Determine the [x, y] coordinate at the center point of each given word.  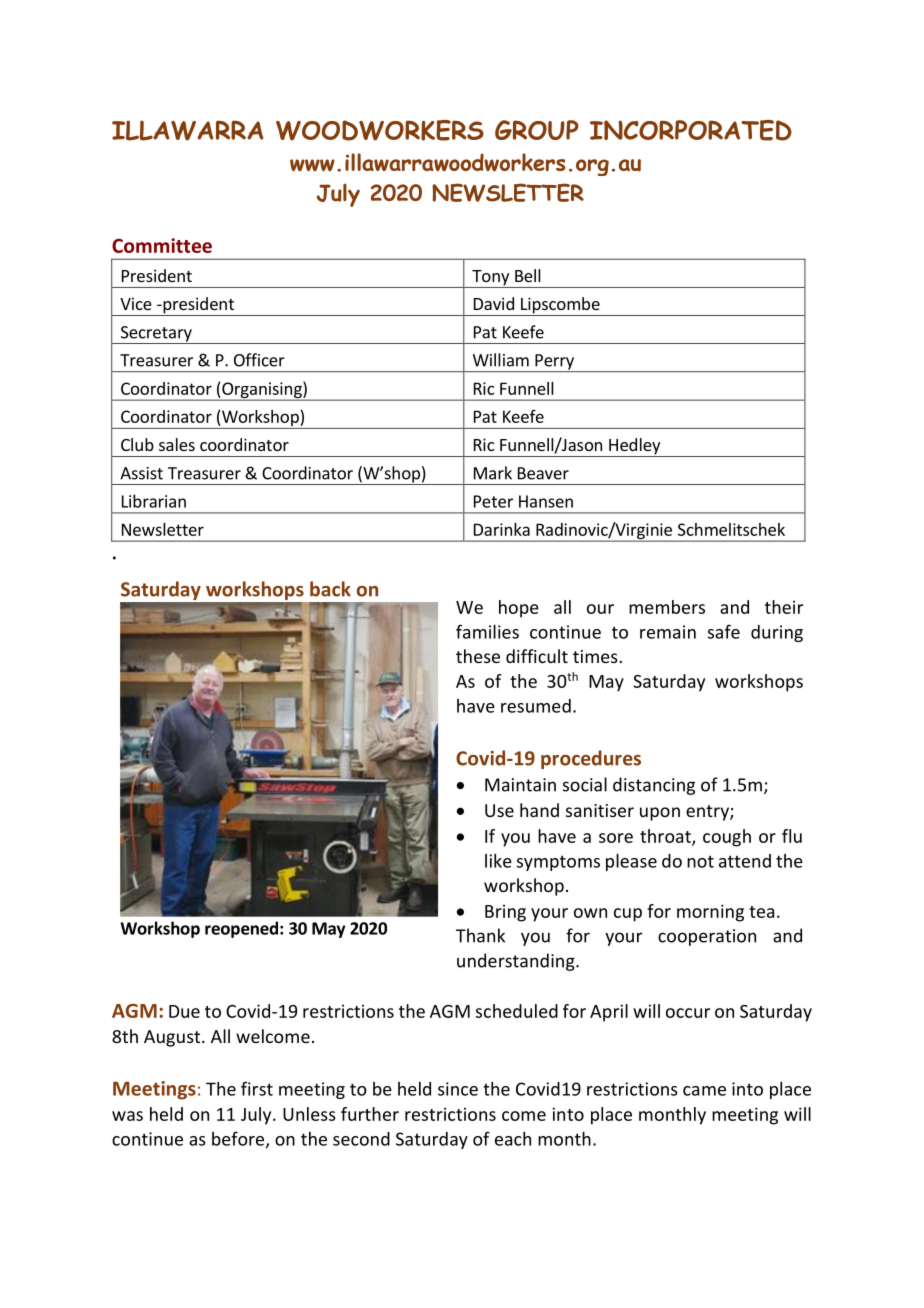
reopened [241, 929]
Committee [162, 245]
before [239, 1139]
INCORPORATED [691, 130]
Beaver [543, 473]
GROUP [537, 130]
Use [499, 810]
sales [177, 444]
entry [708, 813]
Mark [493, 473]
